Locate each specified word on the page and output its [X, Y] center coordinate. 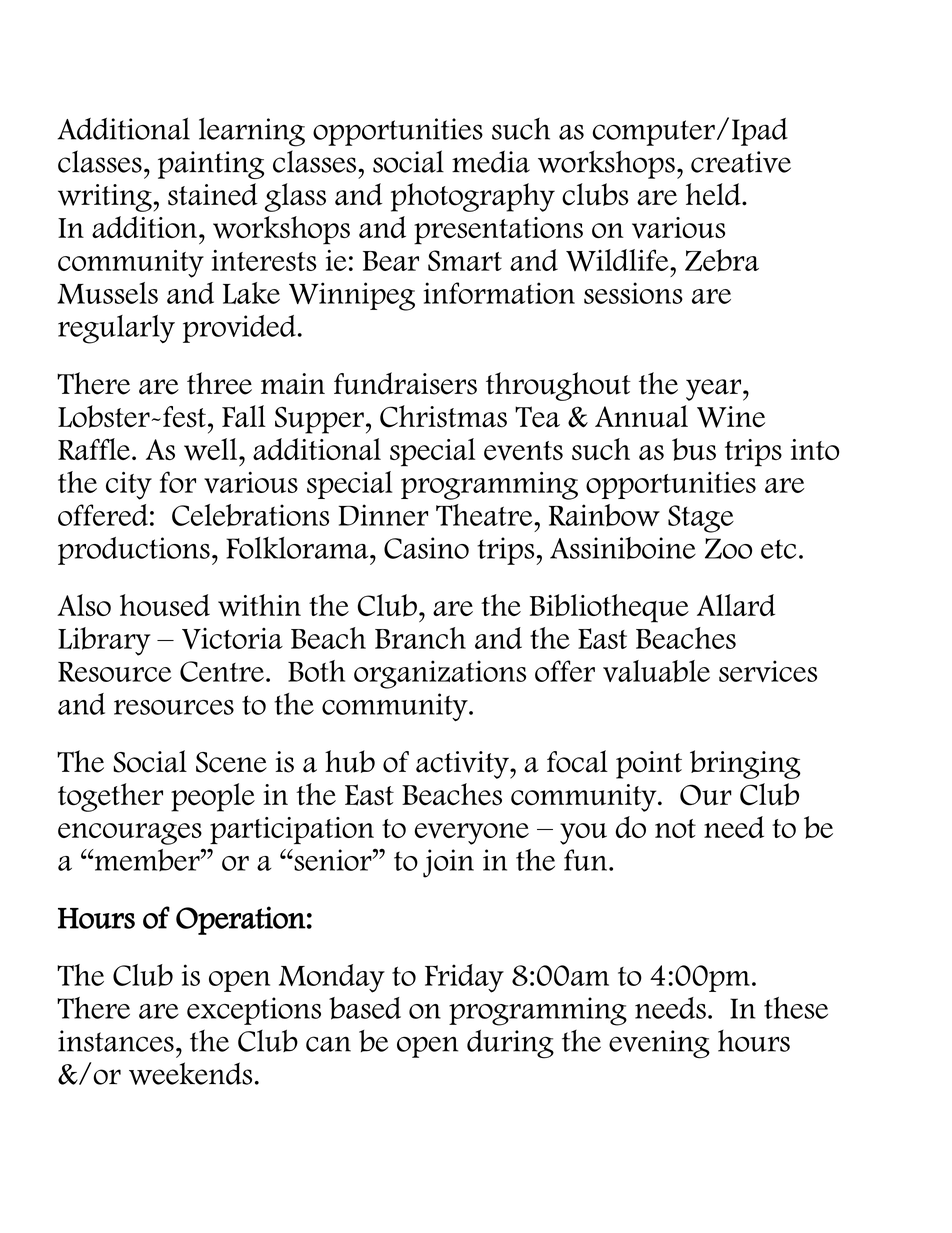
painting [211, 165]
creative [741, 162]
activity [463, 765]
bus [694, 449]
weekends [190, 1073]
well [210, 449]
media [491, 161]
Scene [231, 762]
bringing [745, 764]
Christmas [443, 416]
